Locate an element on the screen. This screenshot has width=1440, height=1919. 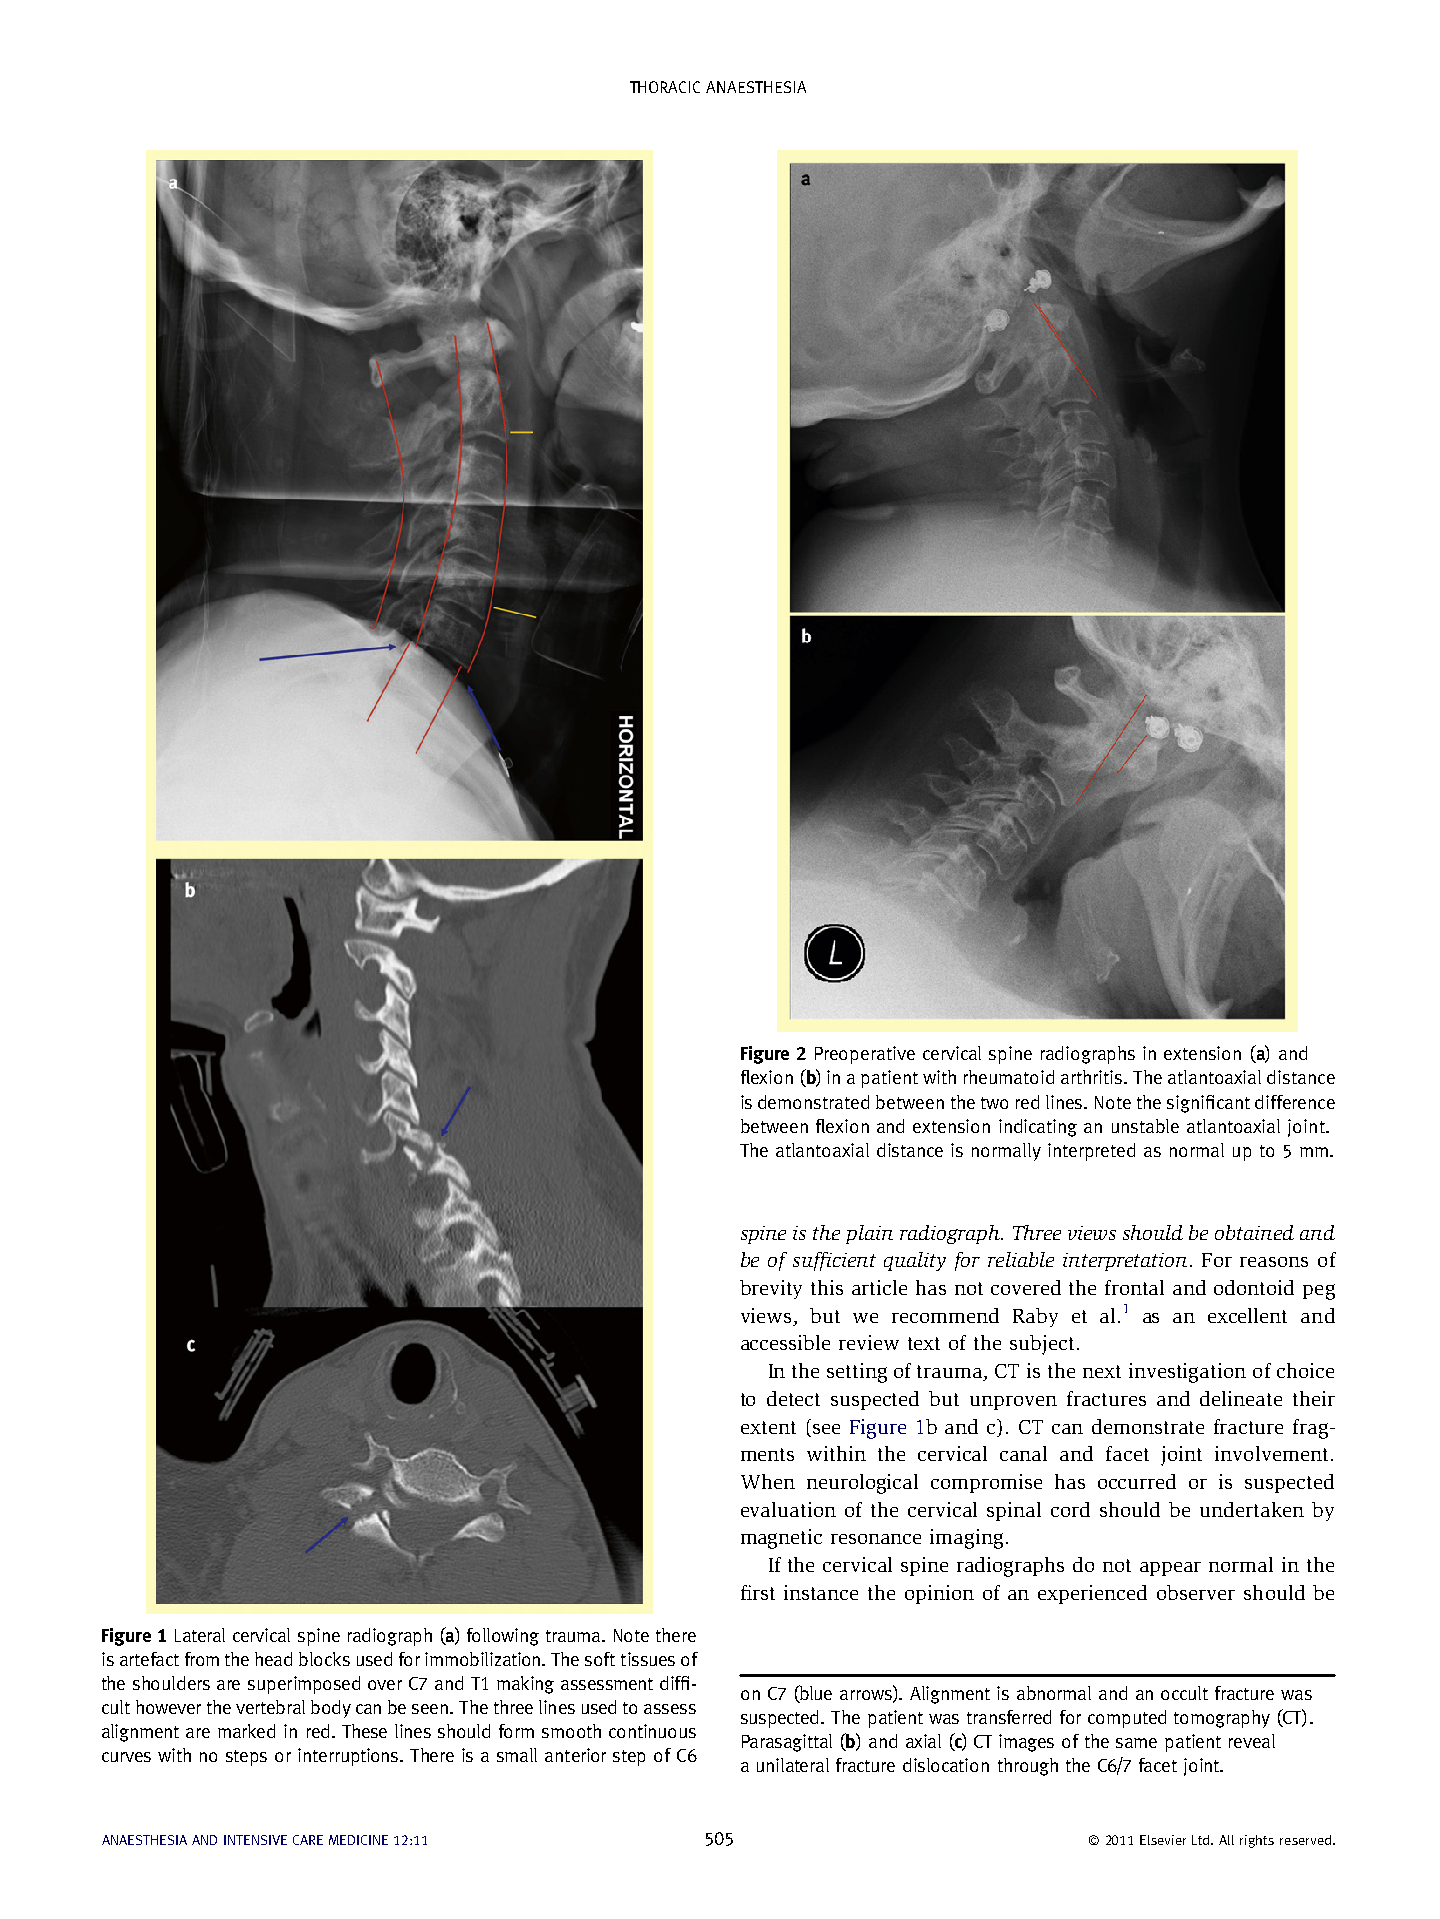
Preoperative is located at coordinates (865, 1055).
